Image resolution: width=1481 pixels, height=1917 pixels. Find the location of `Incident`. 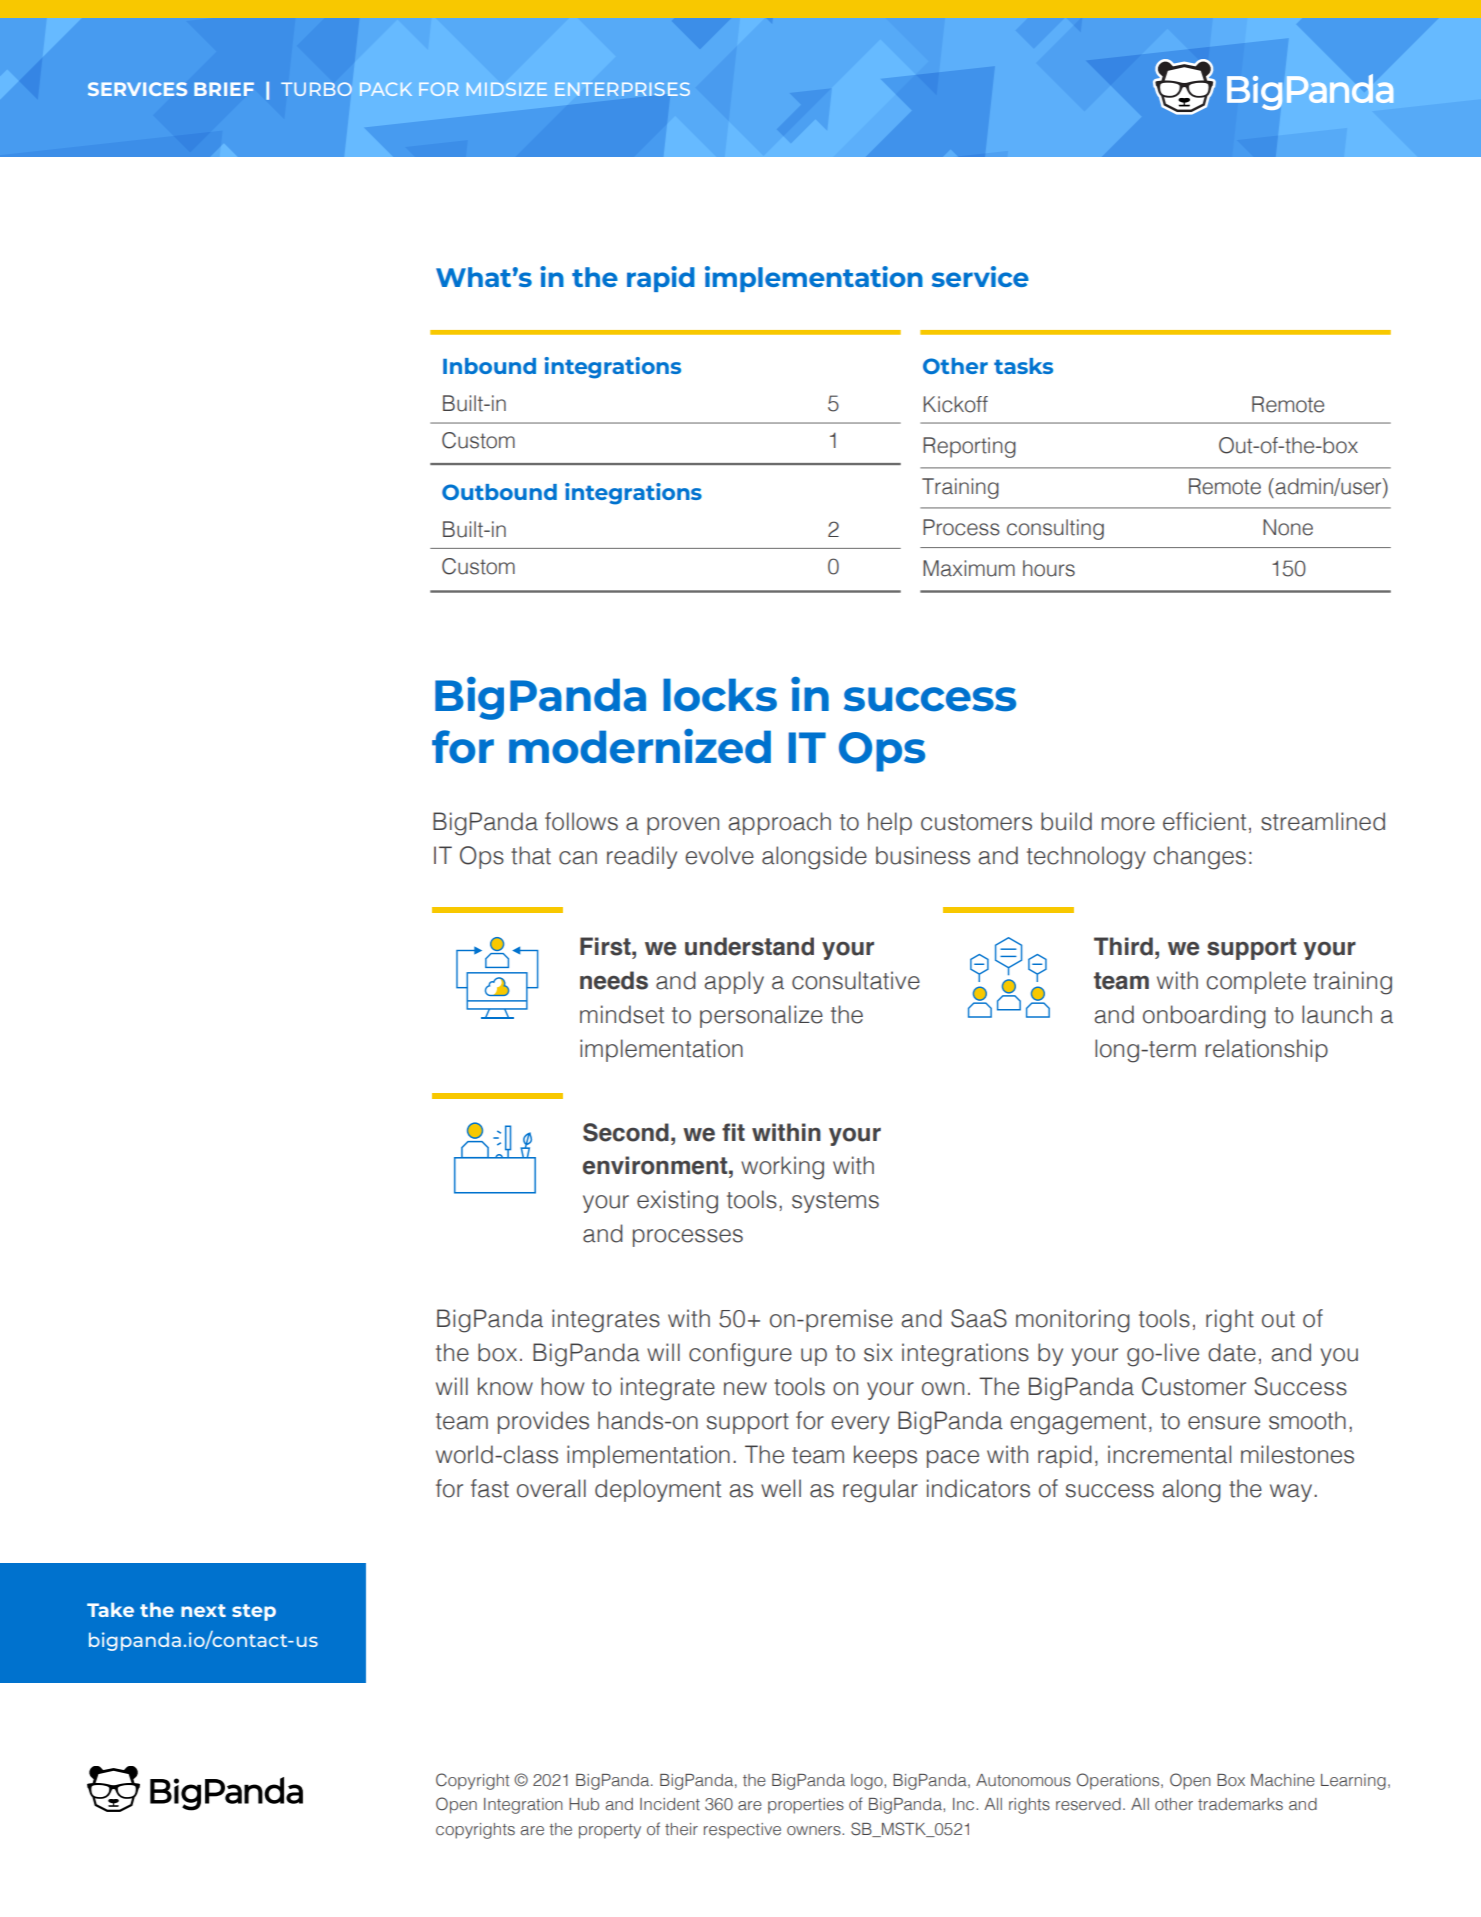

Incident is located at coordinates (670, 1804).
